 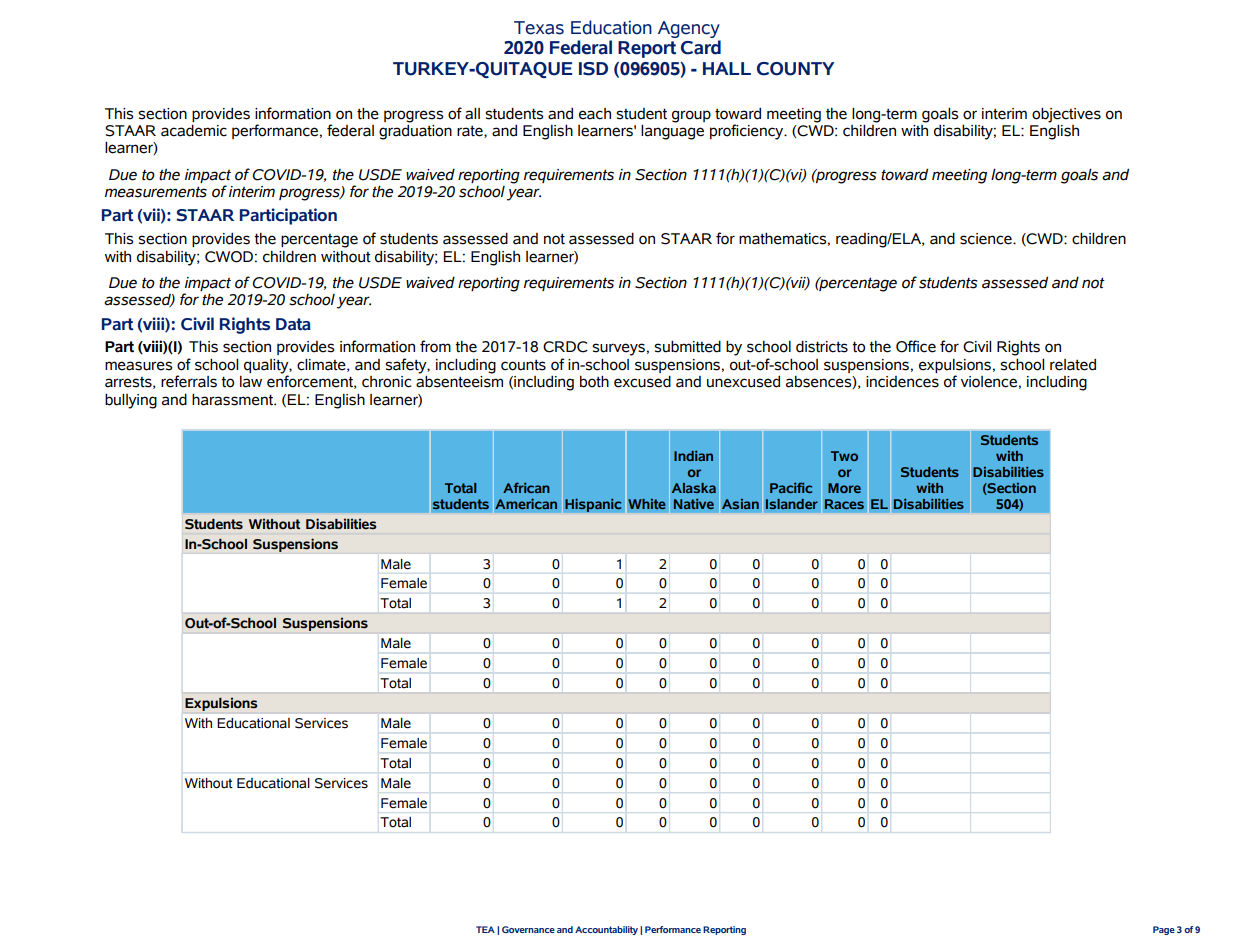 I want to click on Card, so click(x=701, y=47).
